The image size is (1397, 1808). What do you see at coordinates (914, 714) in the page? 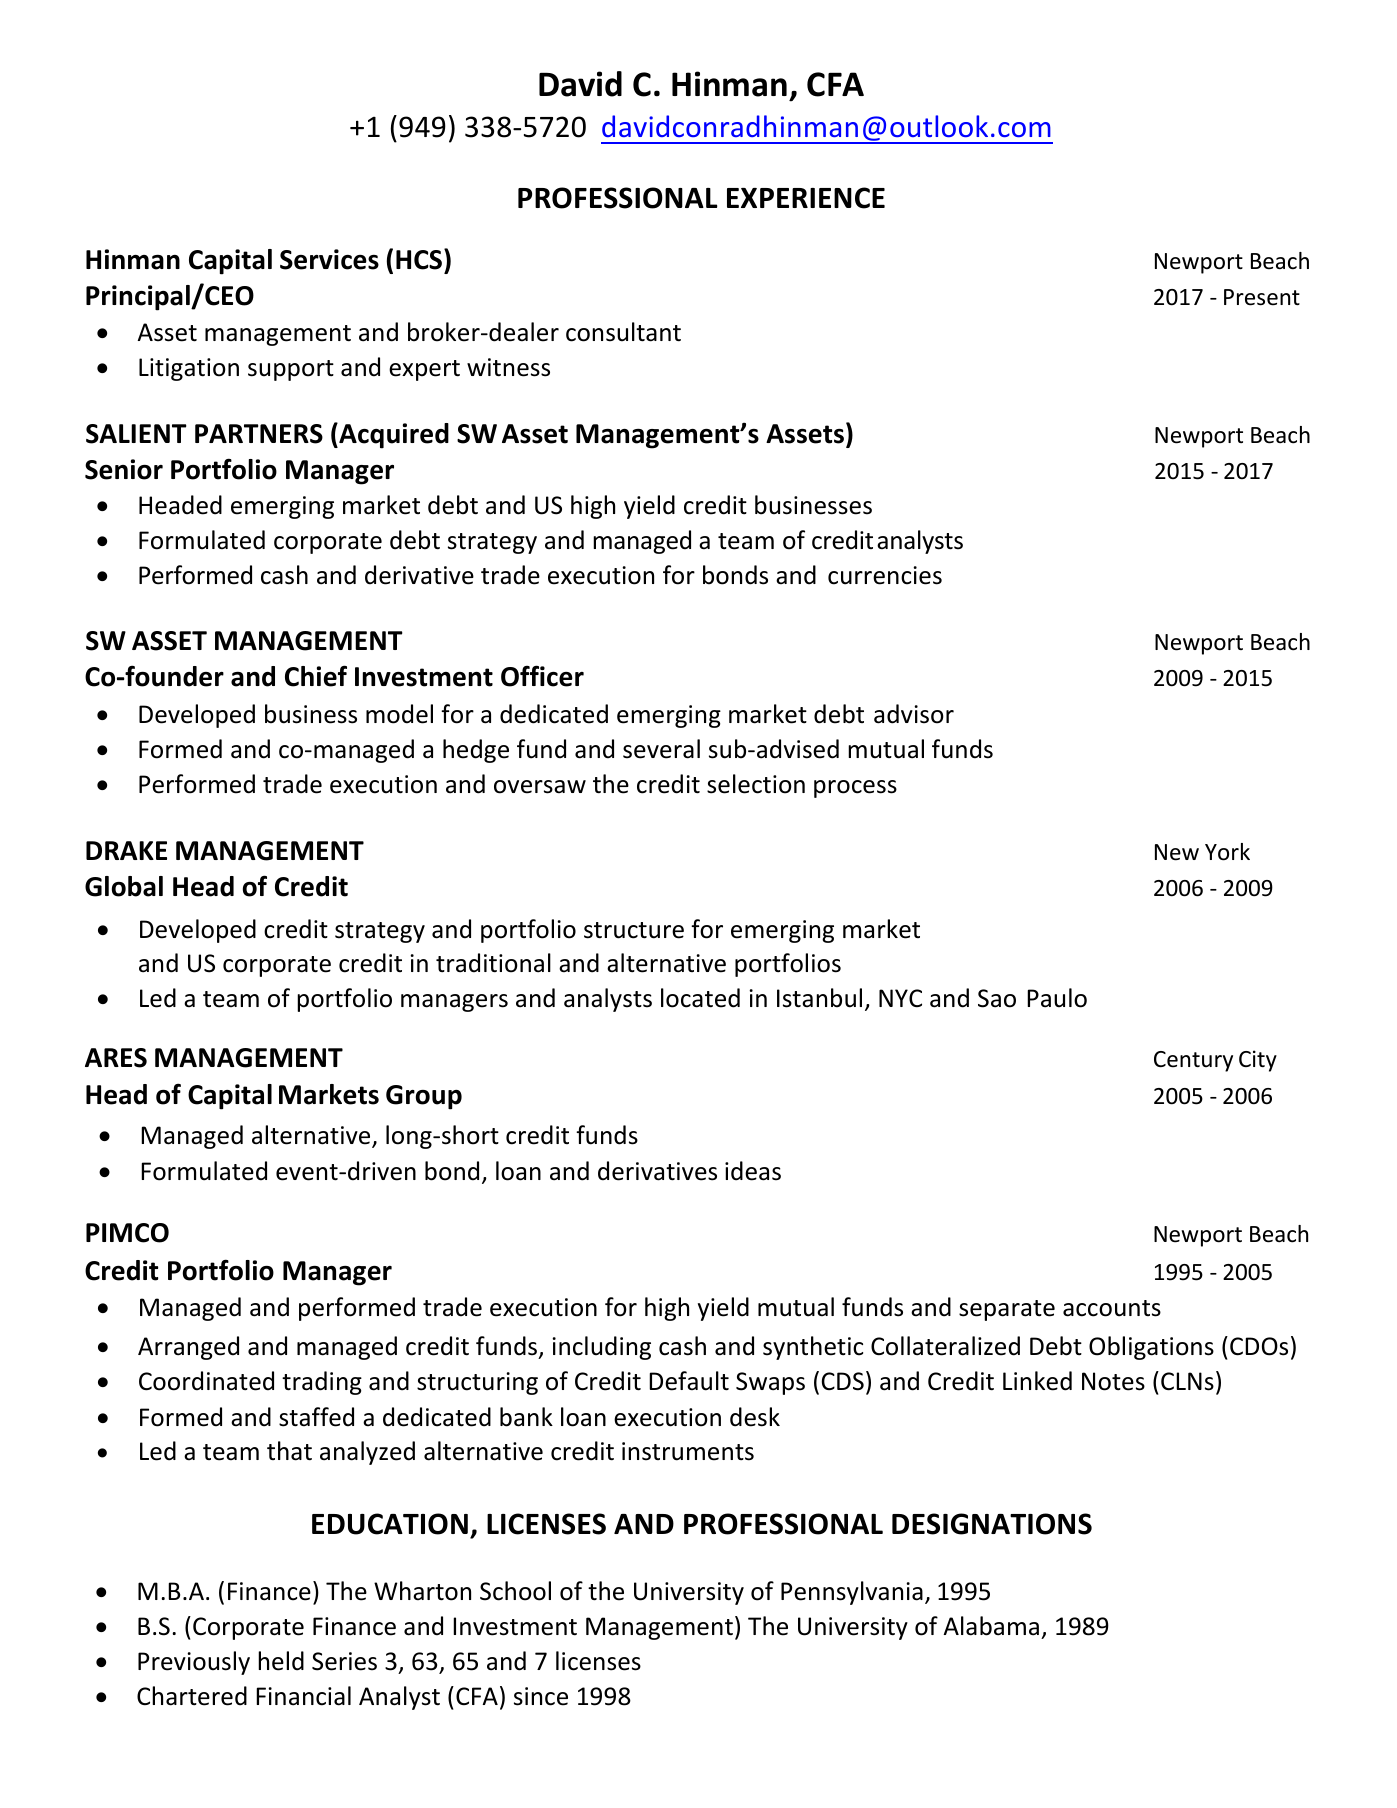
I see `advisor` at bounding box center [914, 714].
